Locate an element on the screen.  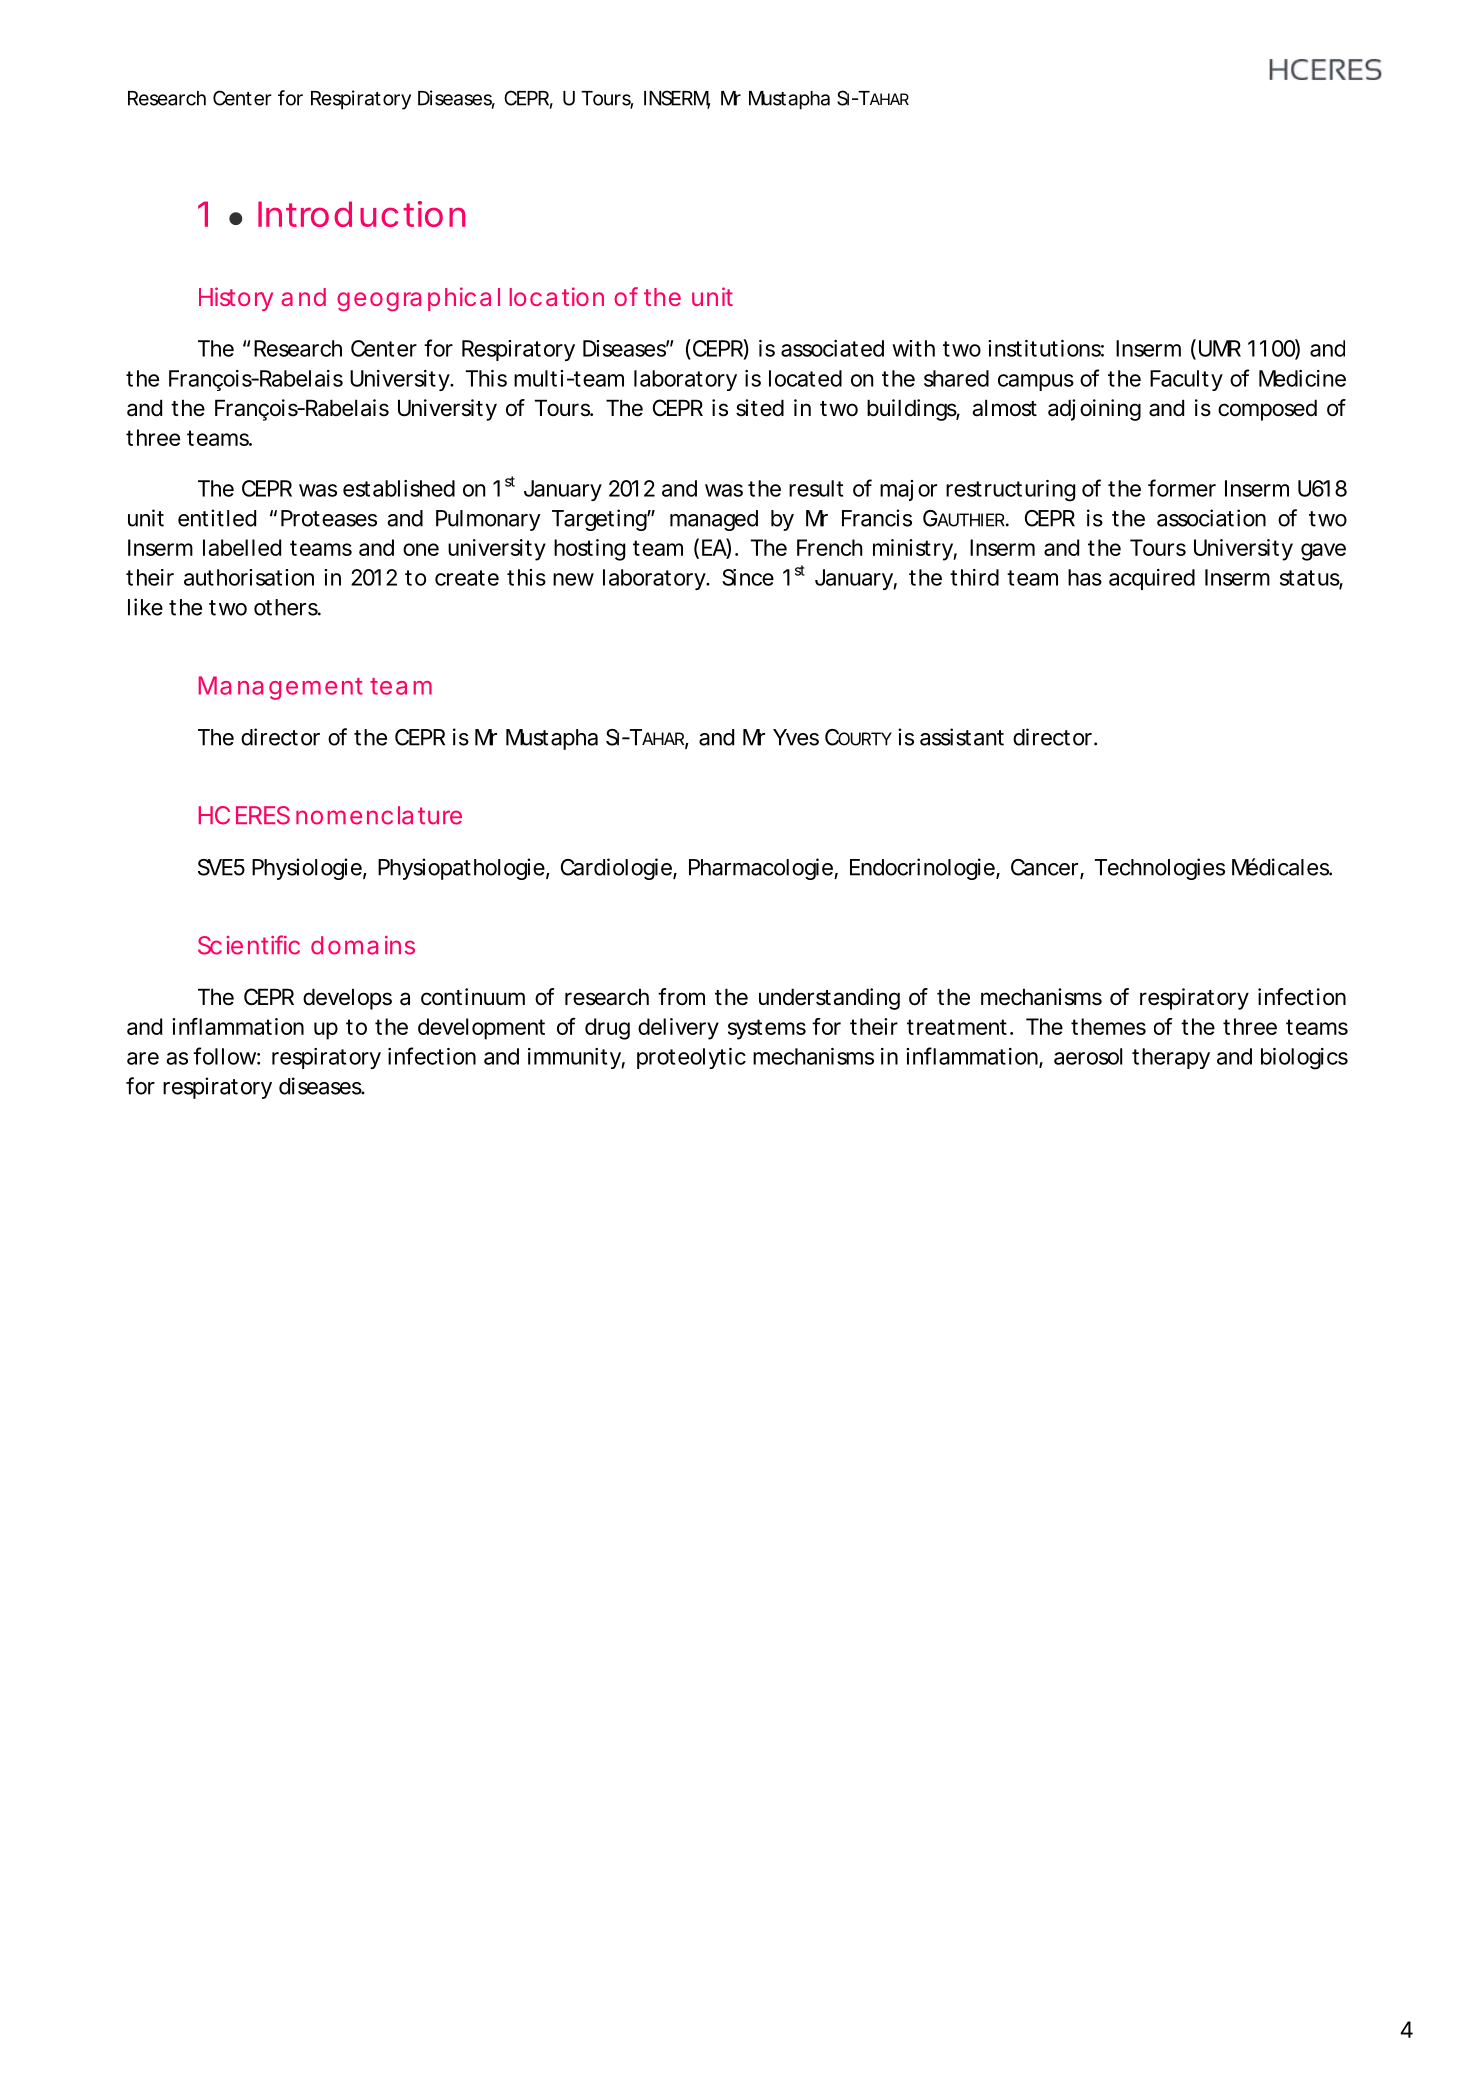
Introduction is located at coordinates (361, 214).
